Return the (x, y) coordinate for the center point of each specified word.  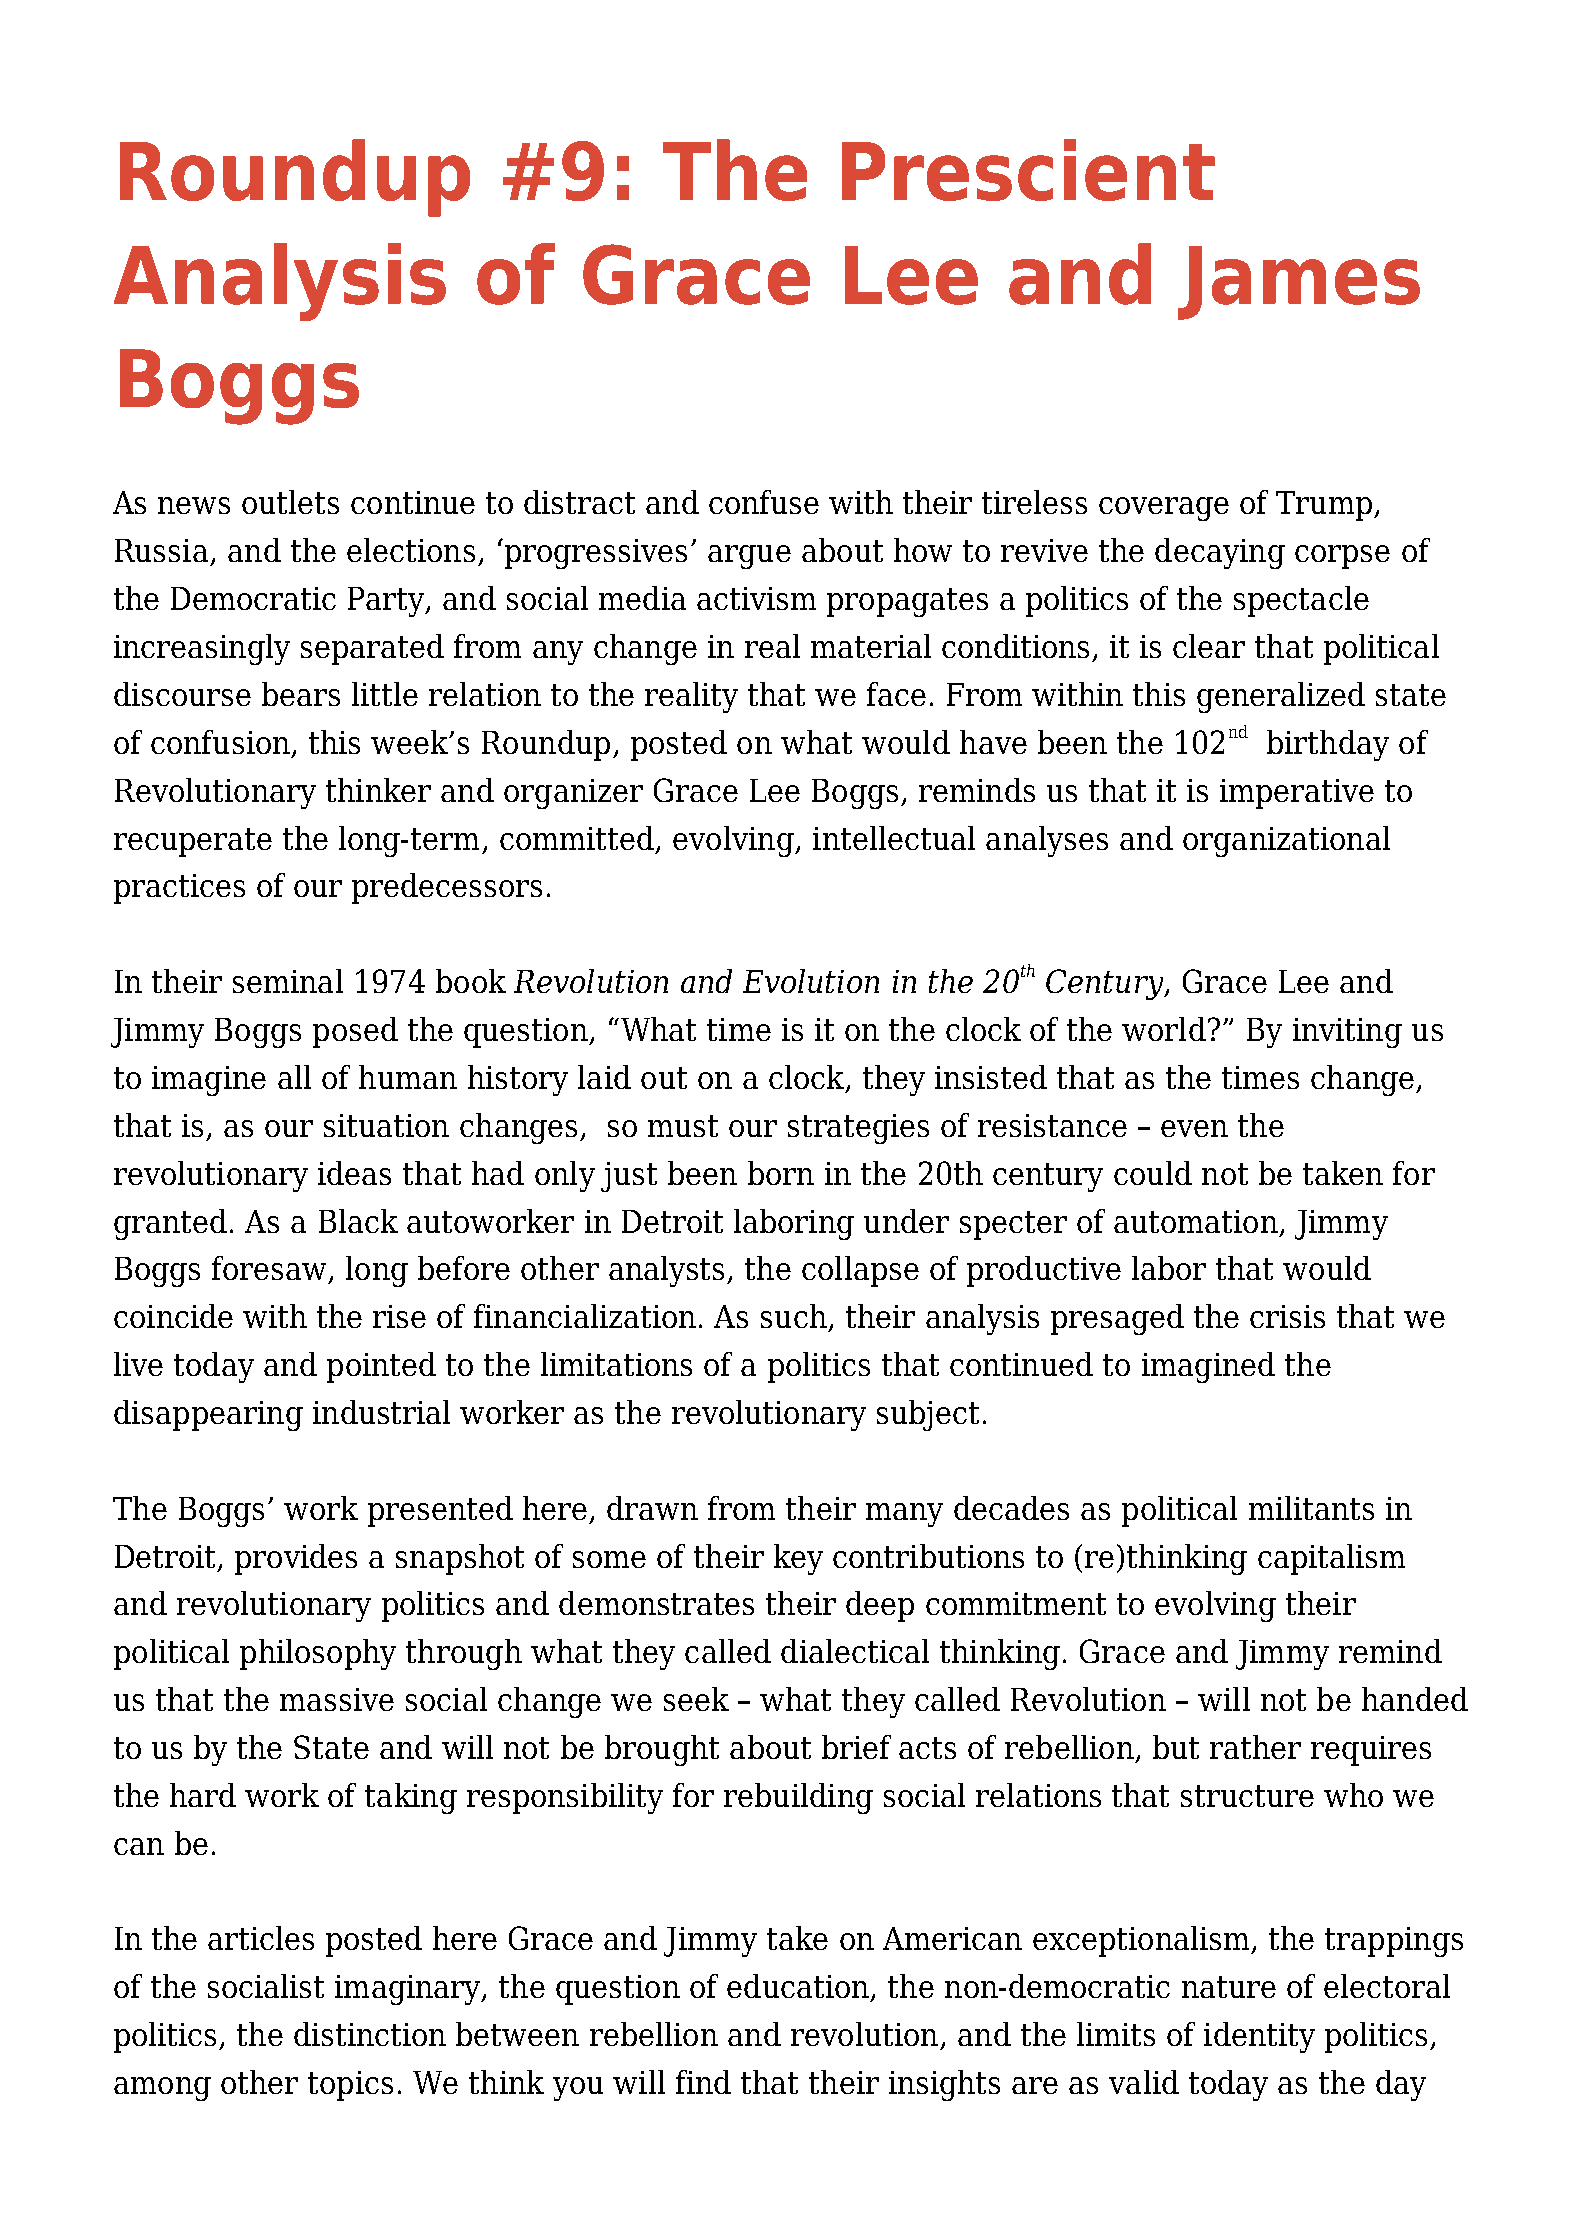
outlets (290, 502)
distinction (370, 2034)
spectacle (1301, 601)
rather (1255, 1747)
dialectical (855, 1651)
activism (756, 598)
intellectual (894, 838)
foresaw (269, 1268)
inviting (1347, 1033)
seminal (288, 981)
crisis (1287, 1316)
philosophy (318, 1654)
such (794, 1316)
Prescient (1028, 170)
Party (387, 602)
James (1299, 283)
